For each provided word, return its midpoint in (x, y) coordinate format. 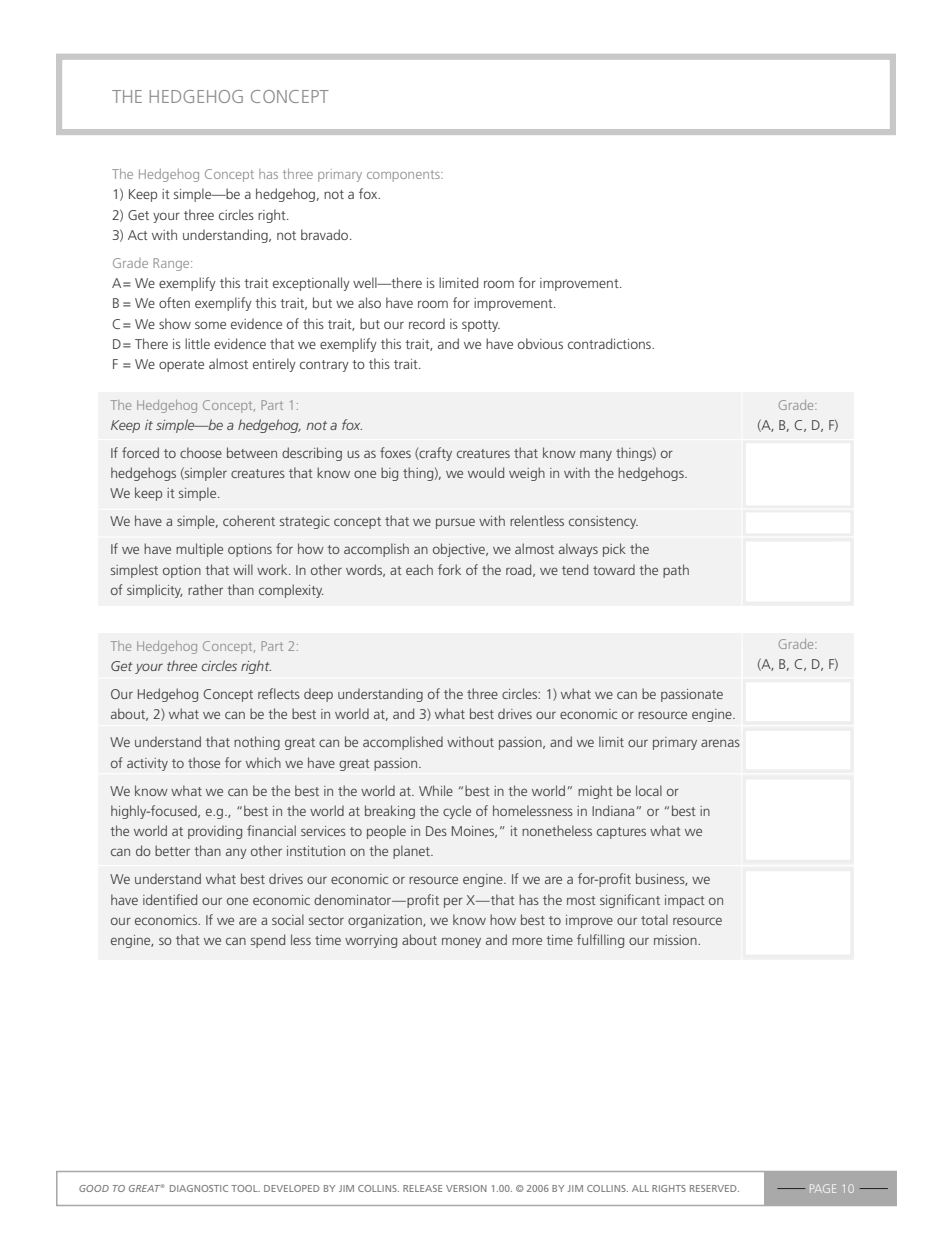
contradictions (610, 343)
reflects (279, 693)
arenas (720, 743)
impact (685, 901)
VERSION (466, 1188)
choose (201, 452)
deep (318, 695)
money (461, 942)
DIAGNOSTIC (199, 1188)
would (486, 472)
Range (172, 264)
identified (170, 899)
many (596, 455)
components (404, 176)
